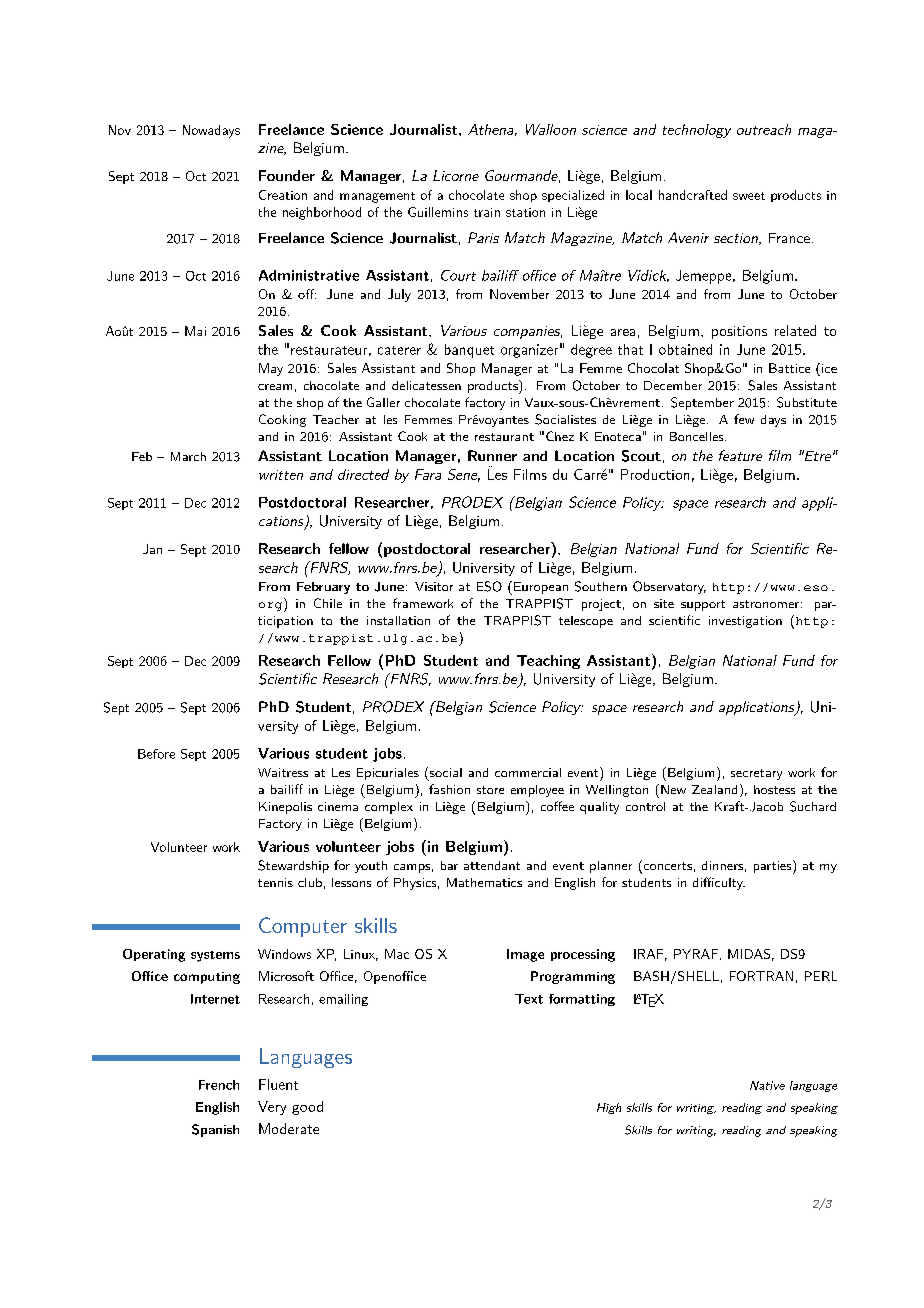 The height and width of the document is (1308, 924). Describe the element at coordinates (504, 437) in the document. I see `restaurant` at that location.
